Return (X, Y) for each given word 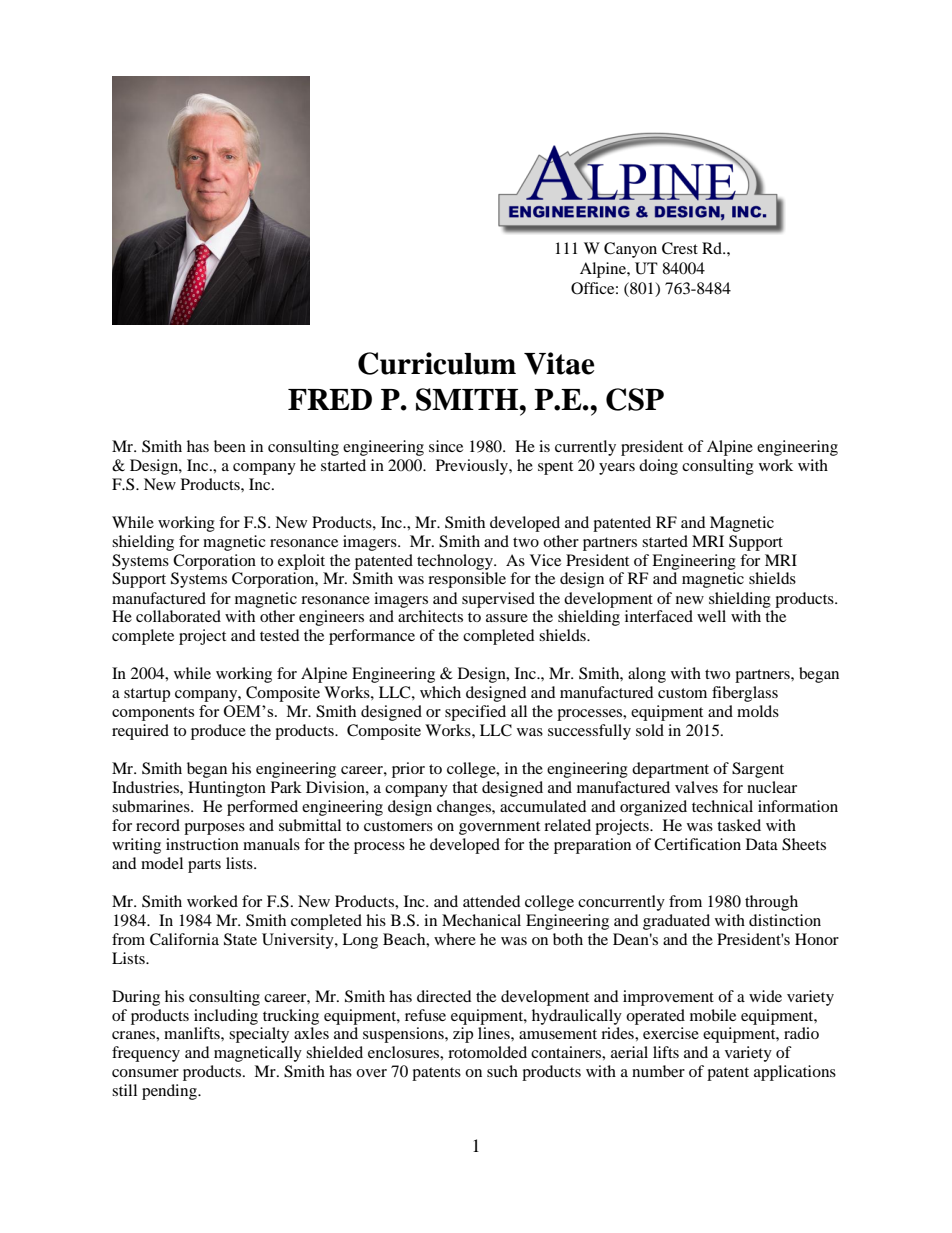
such (502, 1071)
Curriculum (437, 363)
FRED (330, 399)
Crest (680, 248)
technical (722, 806)
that (465, 787)
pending (170, 1092)
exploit (301, 562)
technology (456, 562)
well (711, 616)
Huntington (227, 789)
